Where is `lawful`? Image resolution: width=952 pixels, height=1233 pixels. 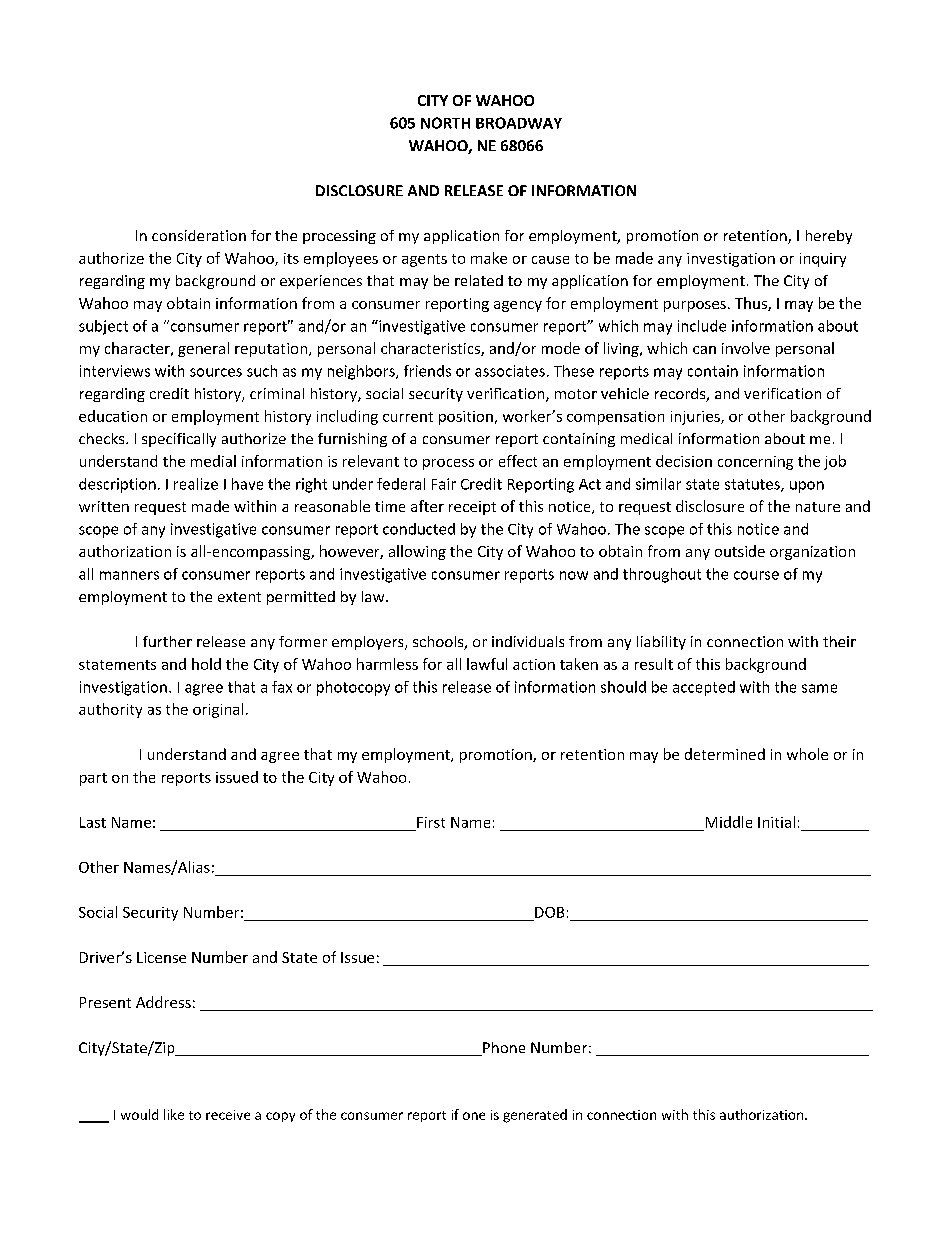
lawful is located at coordinates (487, 664).
